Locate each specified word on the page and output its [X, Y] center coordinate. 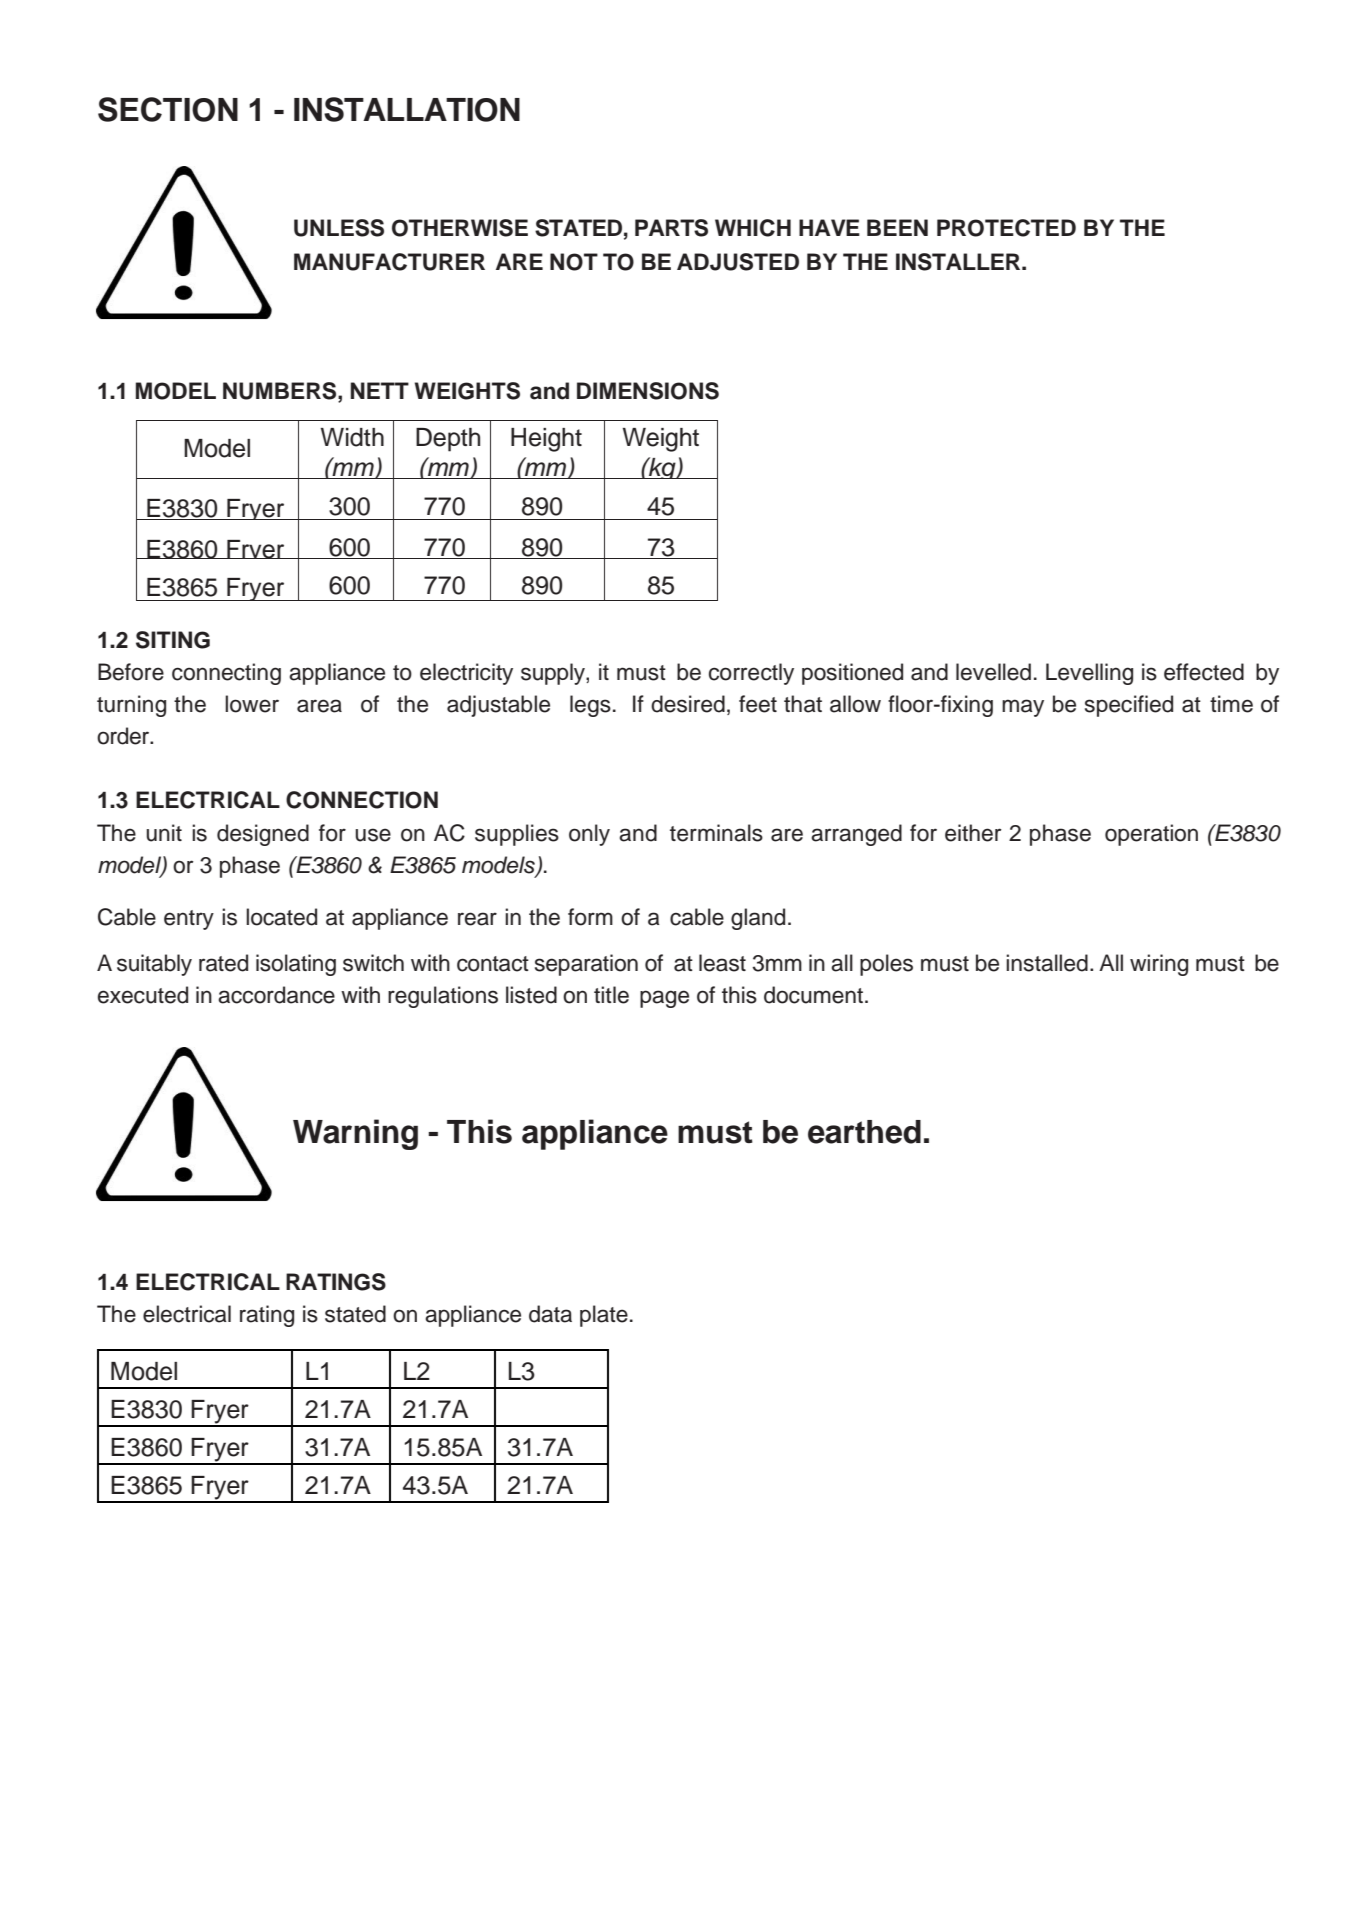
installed [1047, 963]
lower [252, 704]
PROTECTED [1006, 228]
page [664, 999]
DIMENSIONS [648, 391]
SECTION [168, 109]
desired [688, 704]
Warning [355, 1134]
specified [1129, 706]
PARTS [671, 228]
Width [352, 437]
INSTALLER [959, 262]
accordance [276, 995]
